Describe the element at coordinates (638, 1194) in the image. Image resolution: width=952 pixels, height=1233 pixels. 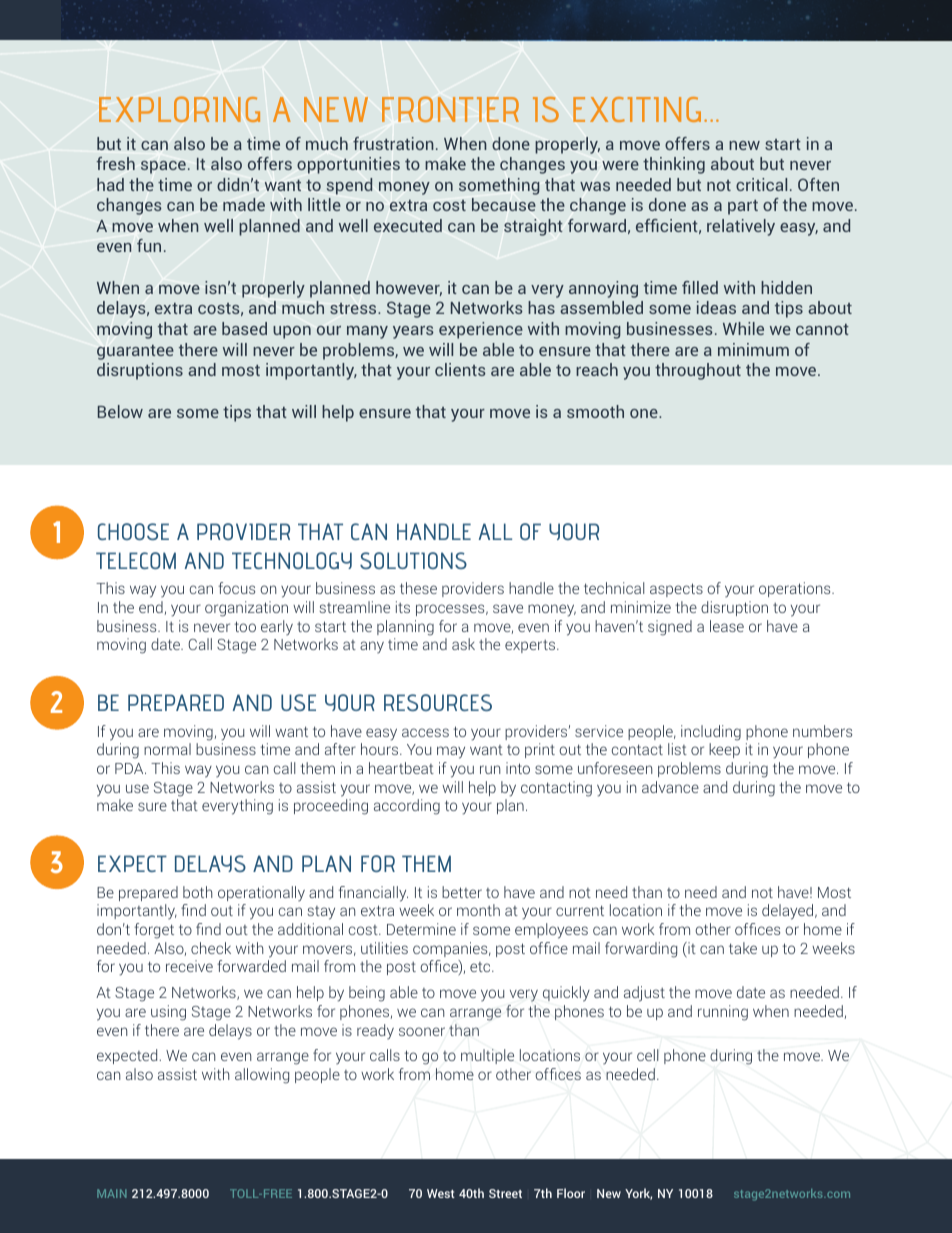
I see `York` at that location.
